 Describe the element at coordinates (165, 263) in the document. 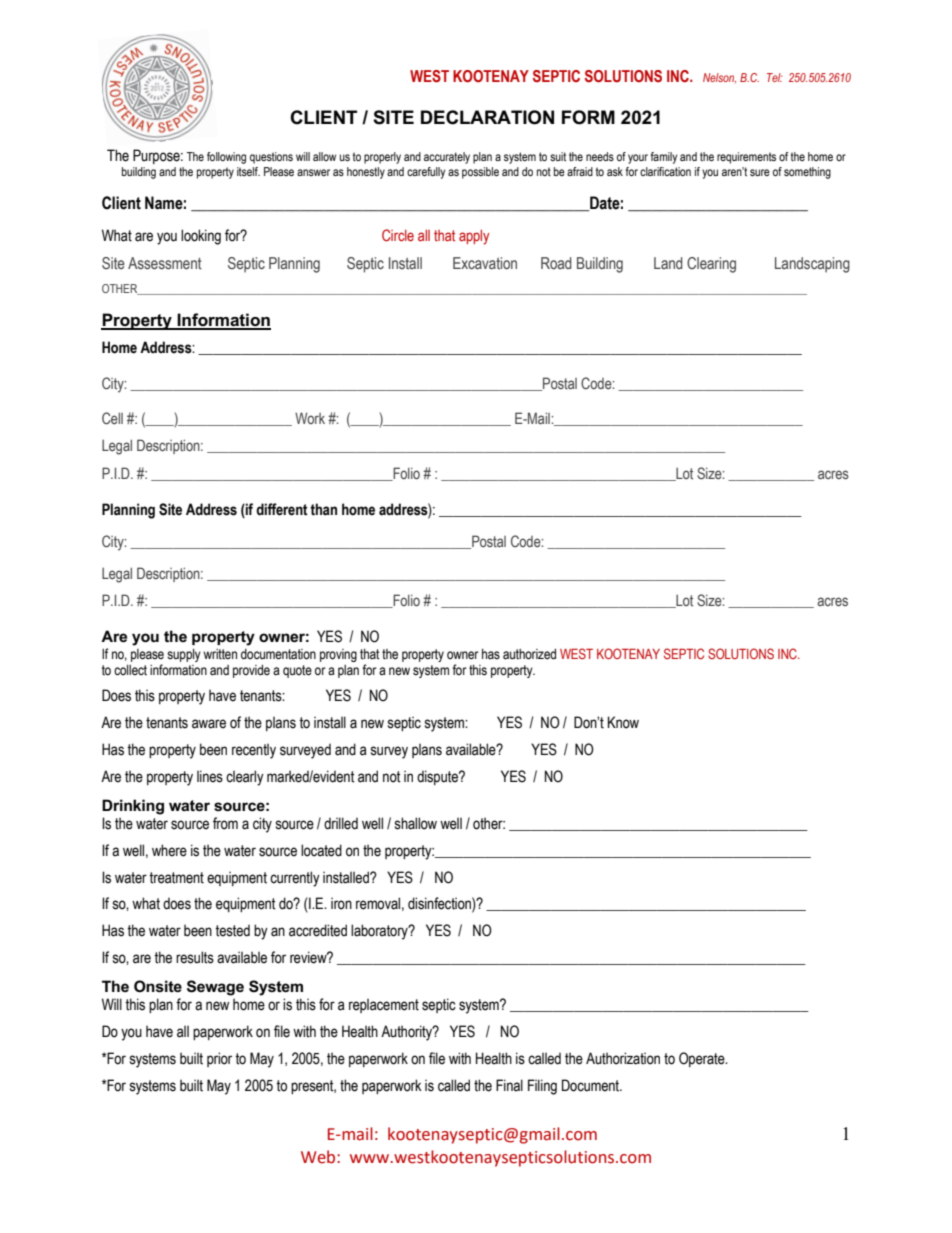

I see `Assessment` at that location.
